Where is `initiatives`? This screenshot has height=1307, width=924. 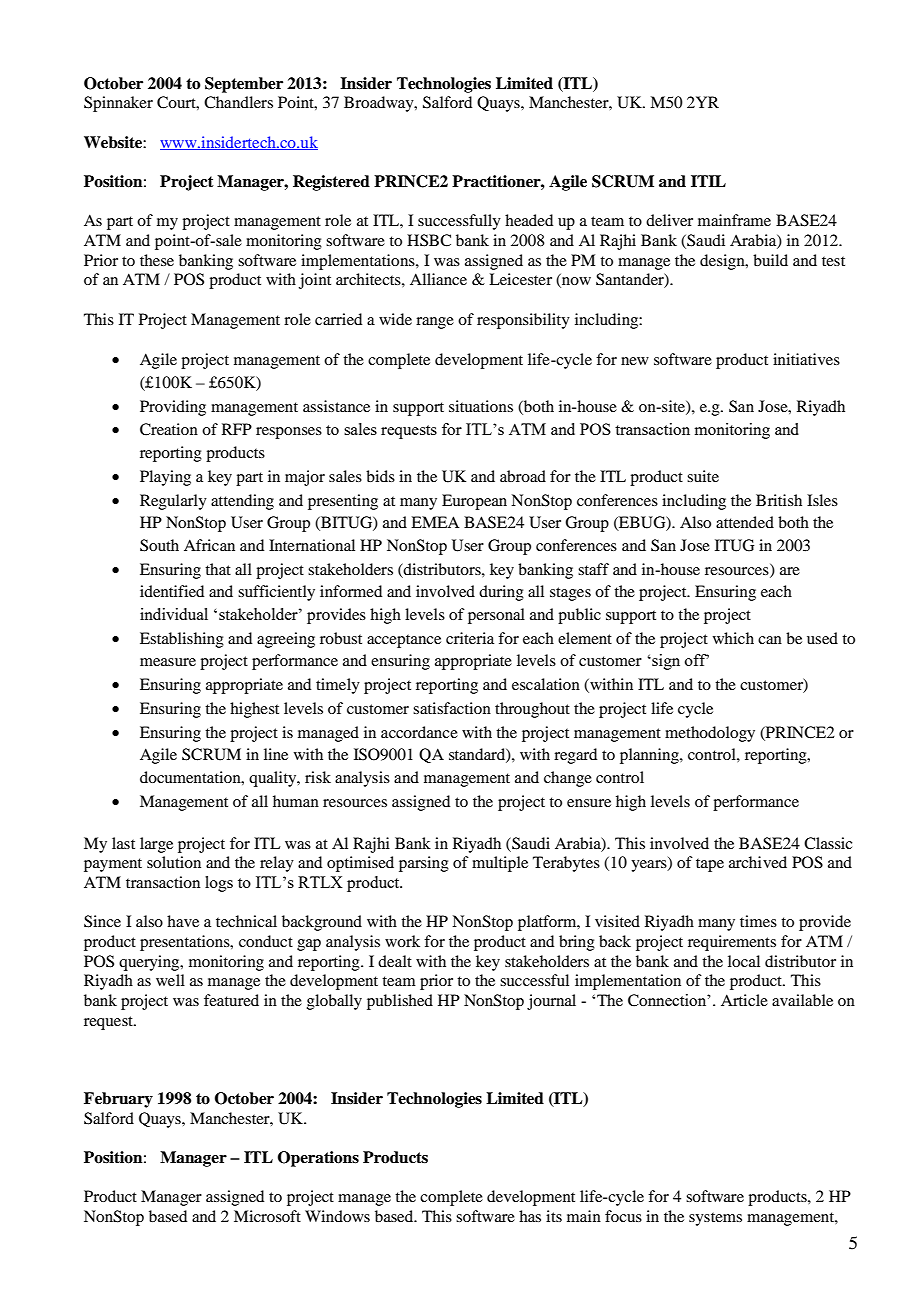
initiatives is located at coordinates (806, 359).
